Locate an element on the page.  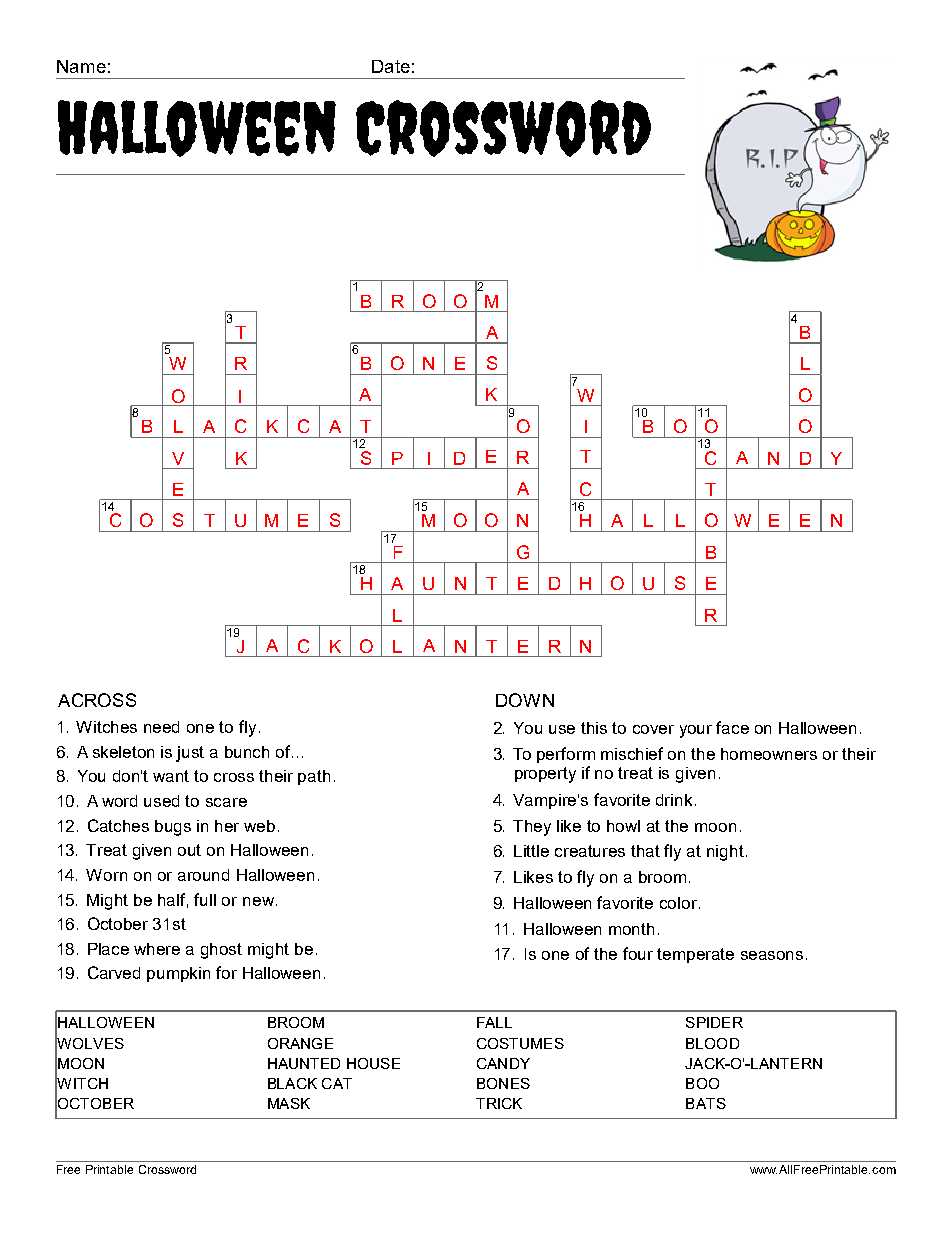
Date is located at coordinates (391, 66).
